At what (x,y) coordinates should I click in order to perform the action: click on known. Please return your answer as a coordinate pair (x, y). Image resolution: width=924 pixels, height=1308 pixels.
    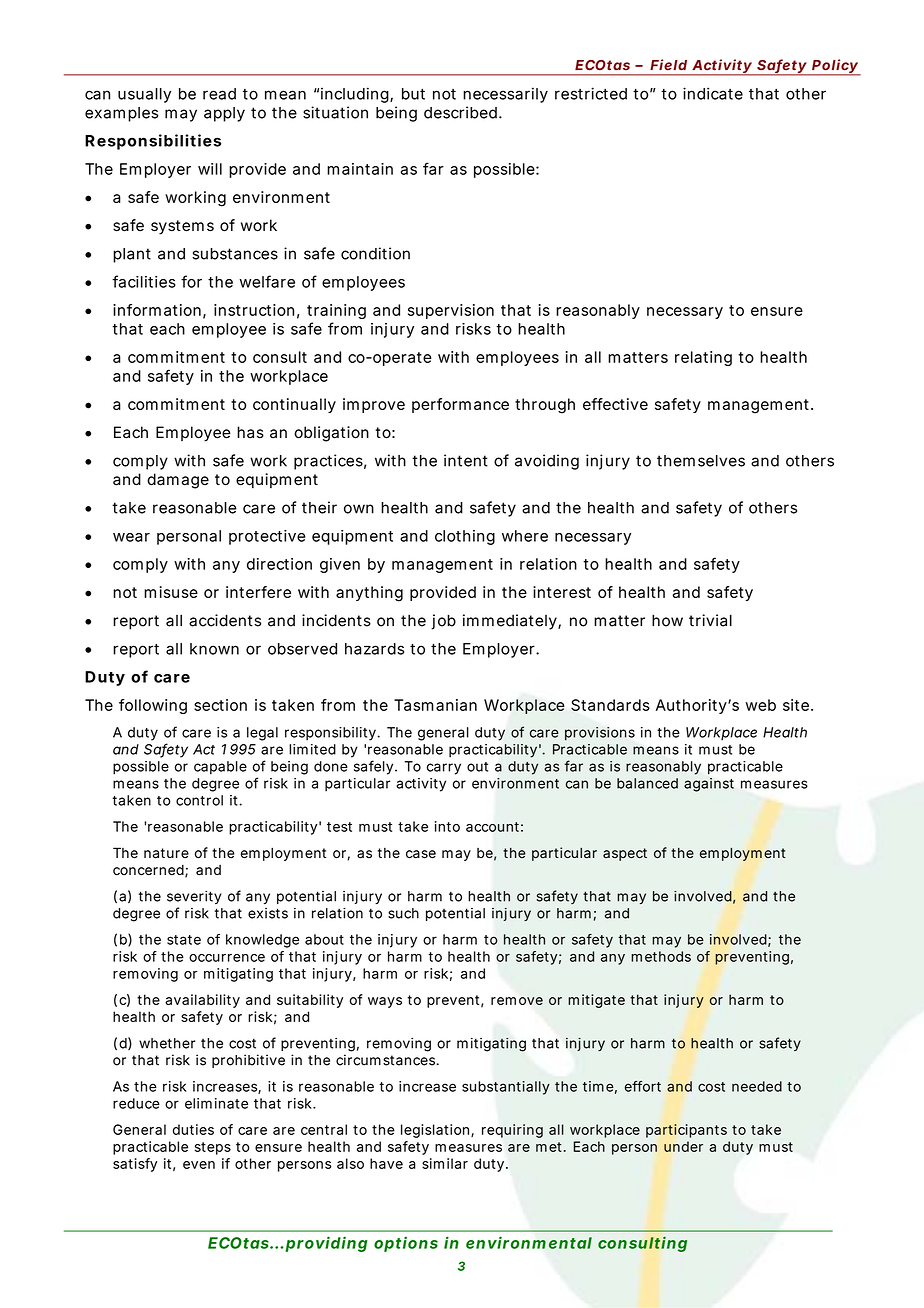
    Looking at the image, I should click on (214, 649).
